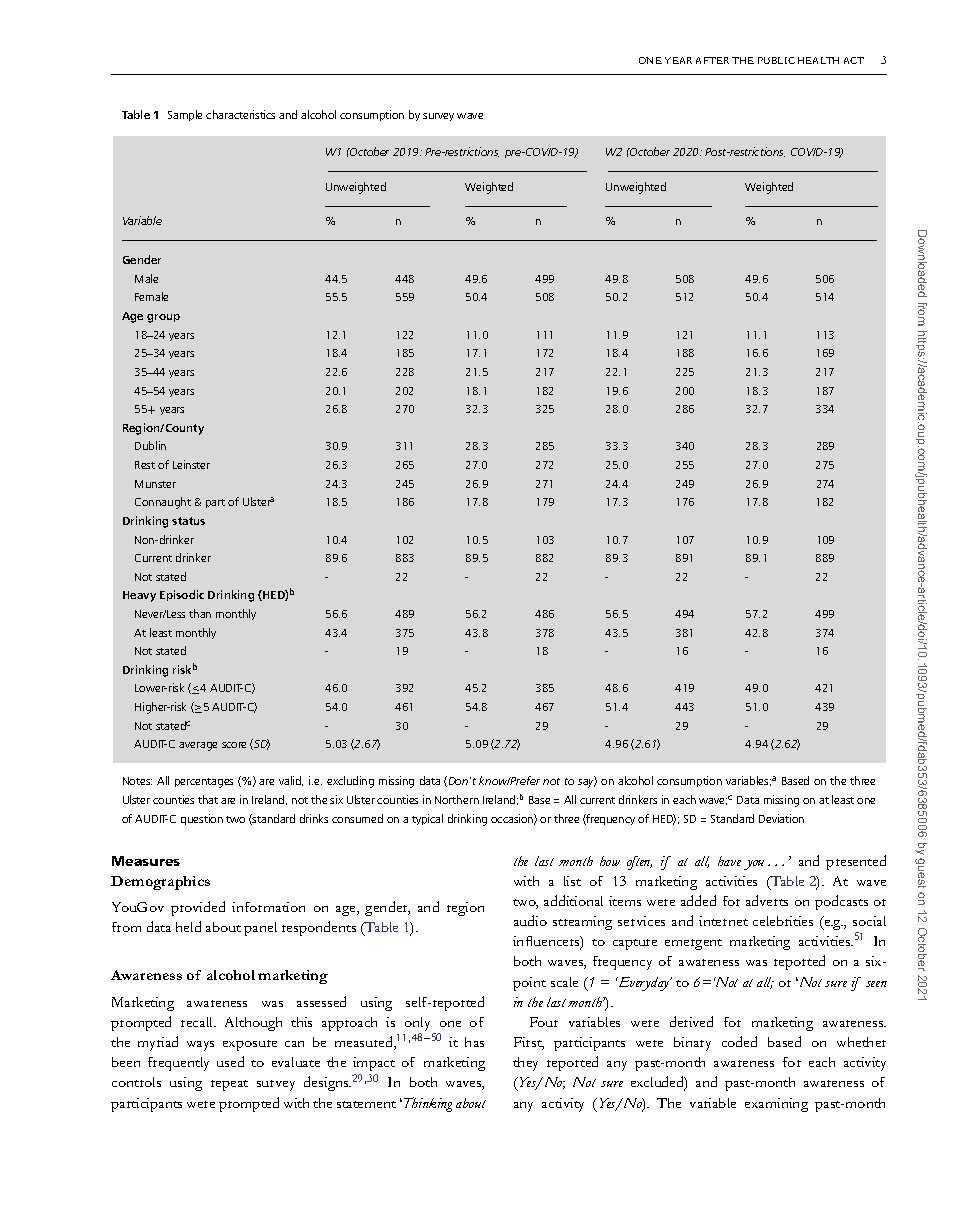 This screenshot has height=1232, width=953. Describe the element at coordinates (240, 114) in the screenshot. I see `characteristics` at that location.
